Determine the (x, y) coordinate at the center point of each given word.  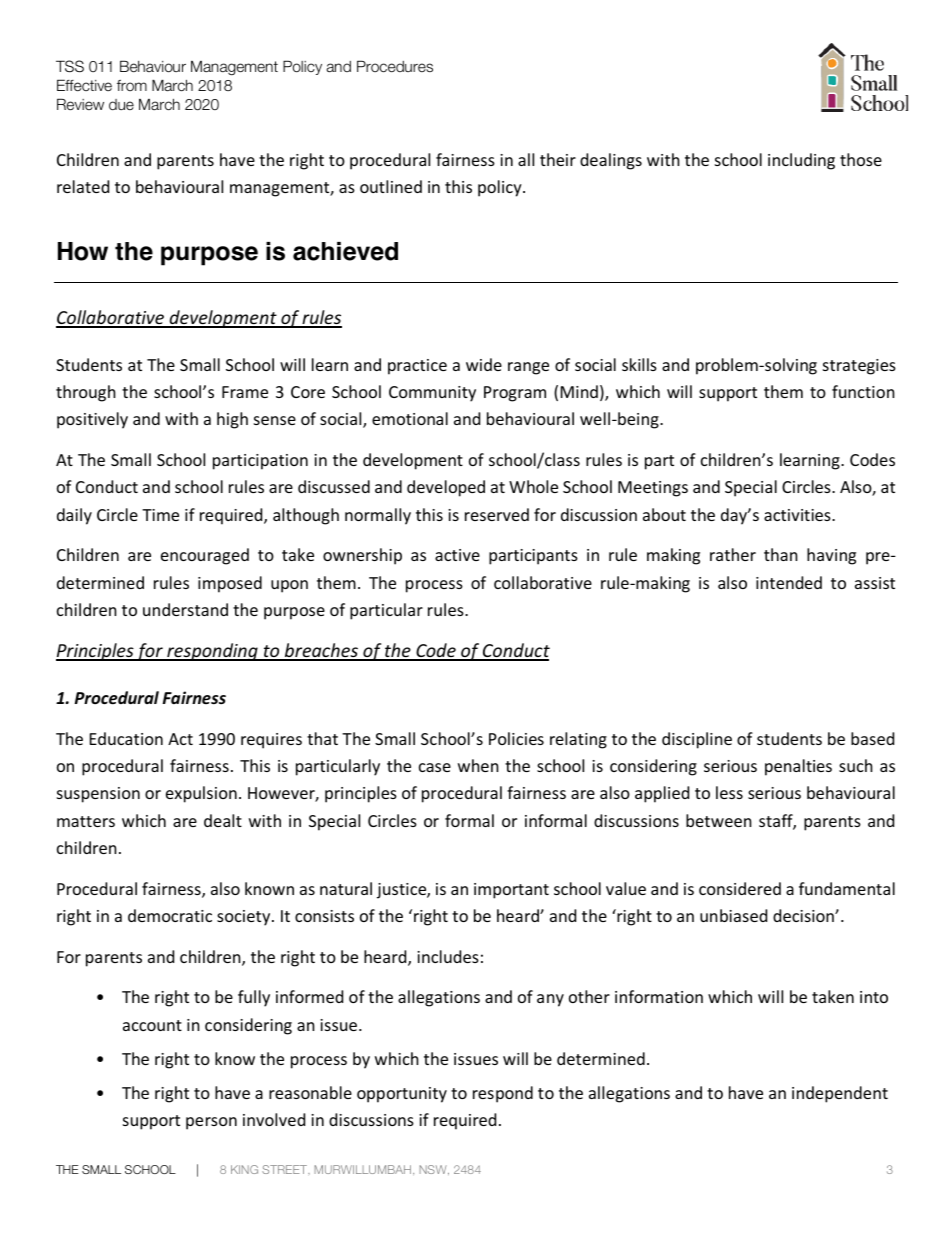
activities (798, 515)
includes (448, 956)
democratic (170, 915)
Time (160, 515)
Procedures (395, 66)
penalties (798, 767)
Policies (516, 738)
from (132, 85)
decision (804, 915)
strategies (859, 367)
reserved (497, 514)
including (801, 161)
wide (484, 364)
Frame (245, 392)
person (211, 1123)
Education (126, 738)
